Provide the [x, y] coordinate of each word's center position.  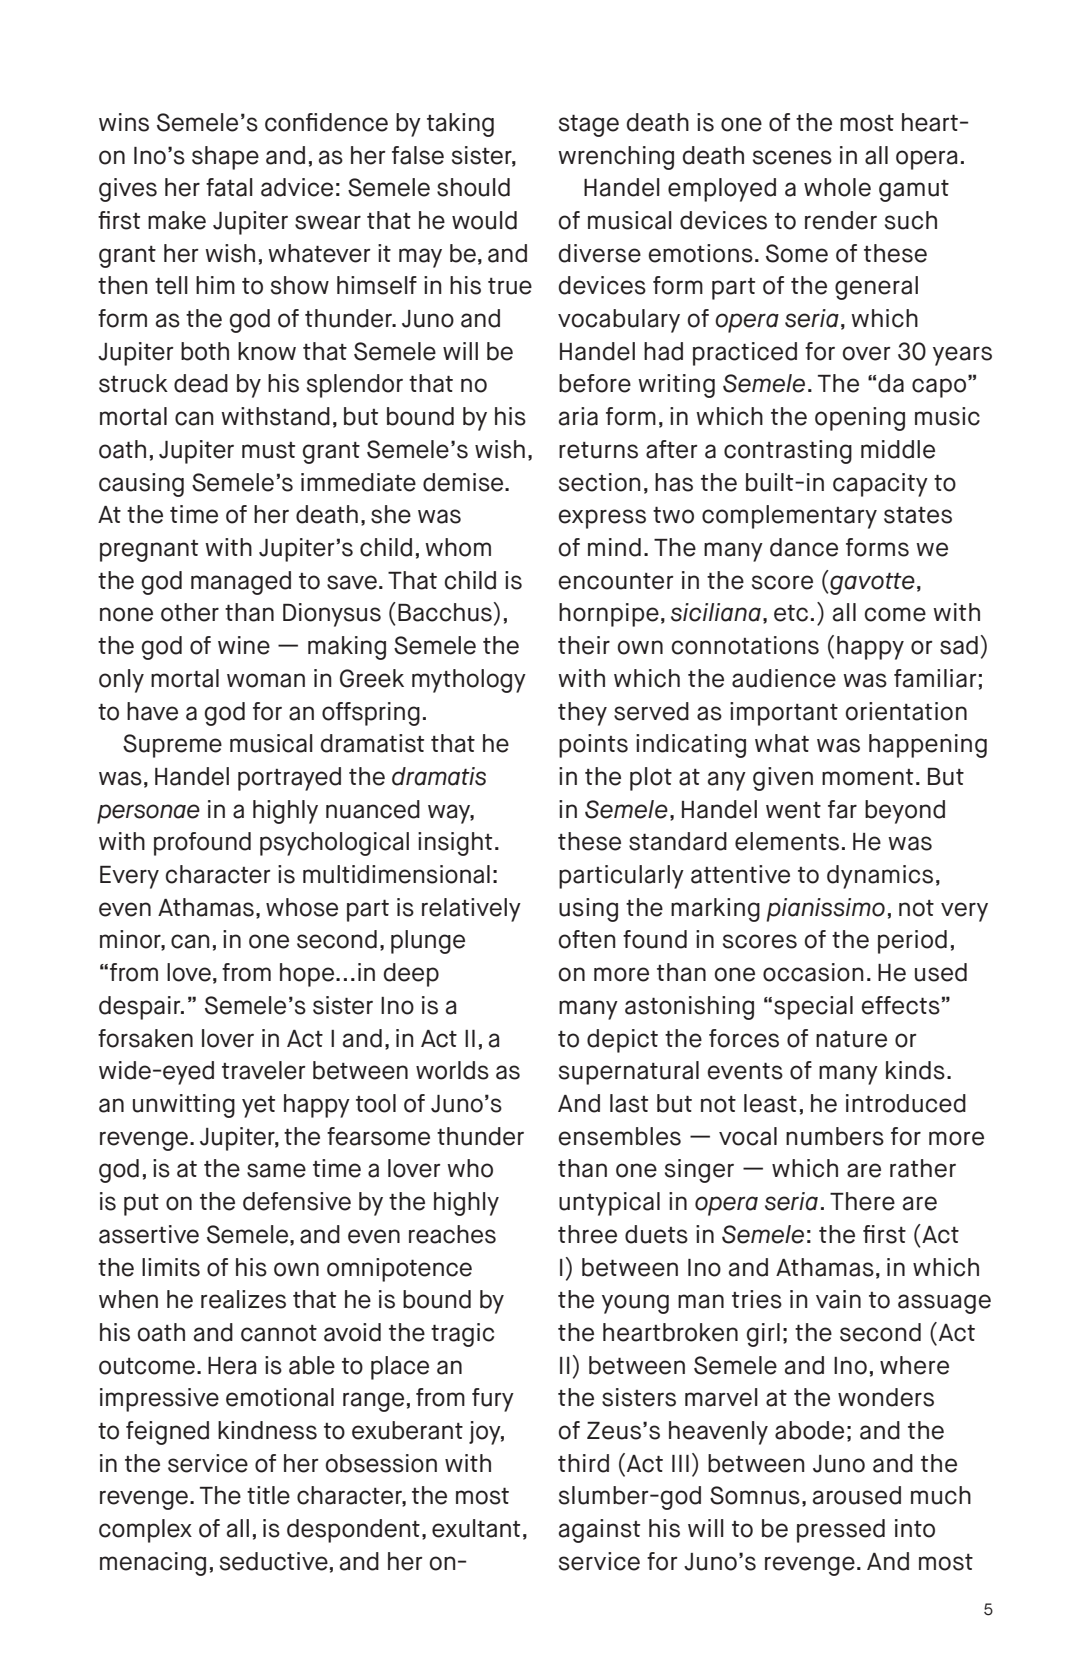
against [599, 1531]
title [268, 1495]
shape [225, 158]
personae [148, 814]
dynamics [880, 877]
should [473, 187]
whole [837, 187]
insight [455, 844]
